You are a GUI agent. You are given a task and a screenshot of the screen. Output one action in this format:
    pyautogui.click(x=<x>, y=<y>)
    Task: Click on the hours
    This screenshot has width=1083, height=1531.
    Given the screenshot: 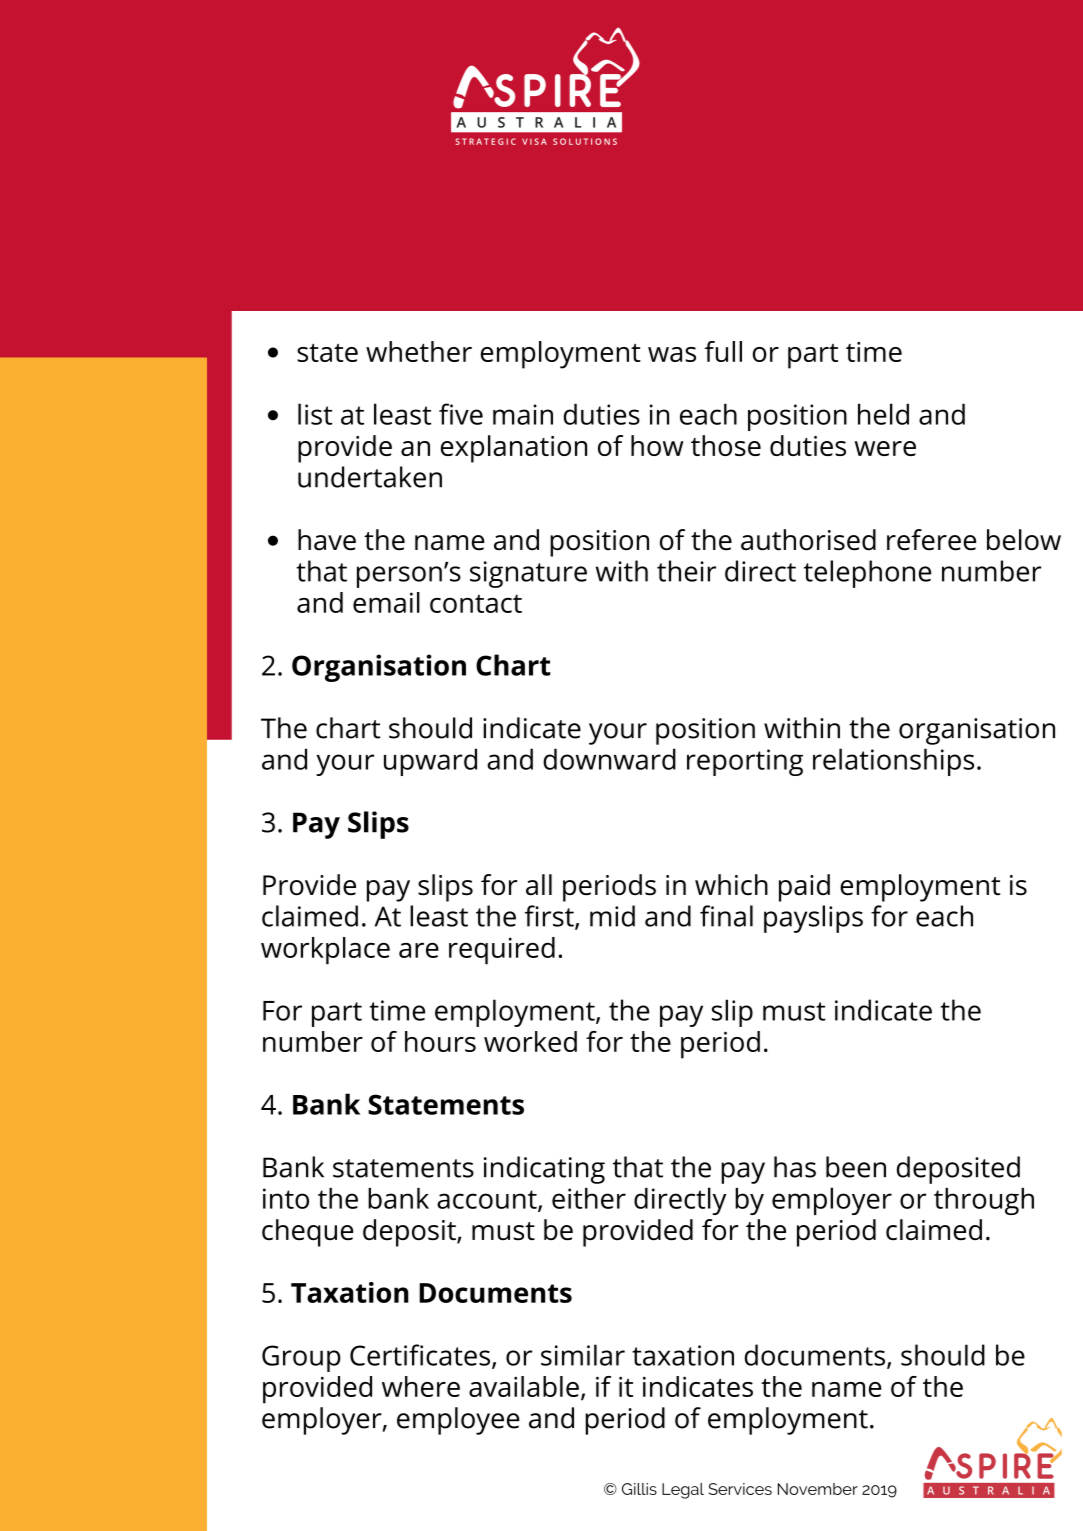 What is the action you would take?
    pyautogui.click(x=440, y=1041)
